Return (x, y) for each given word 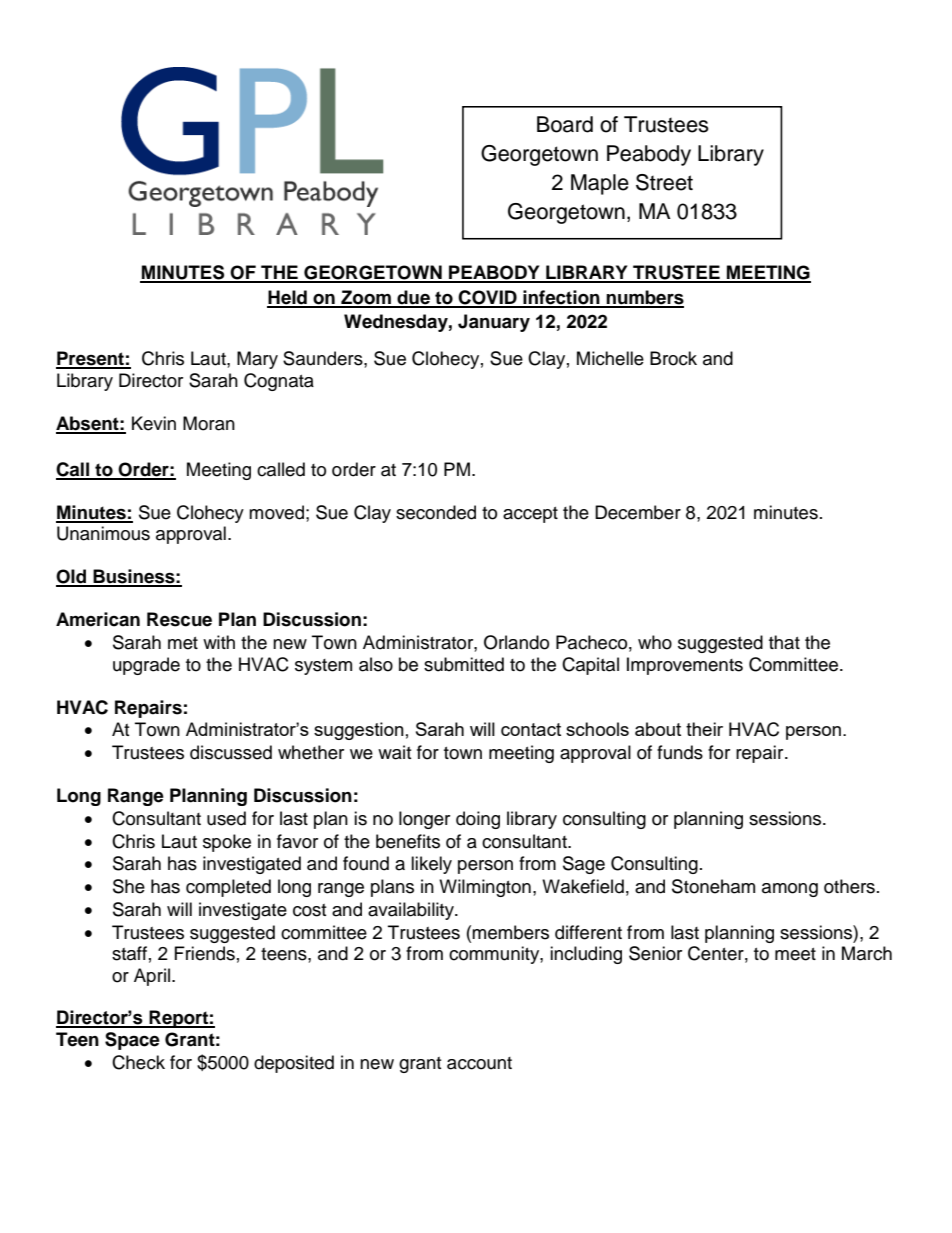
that (784, 642)
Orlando (516, 642)
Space (132, 1041)
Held (288, 298)
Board (565, 124)
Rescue (179, 619)
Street (664, 182)
